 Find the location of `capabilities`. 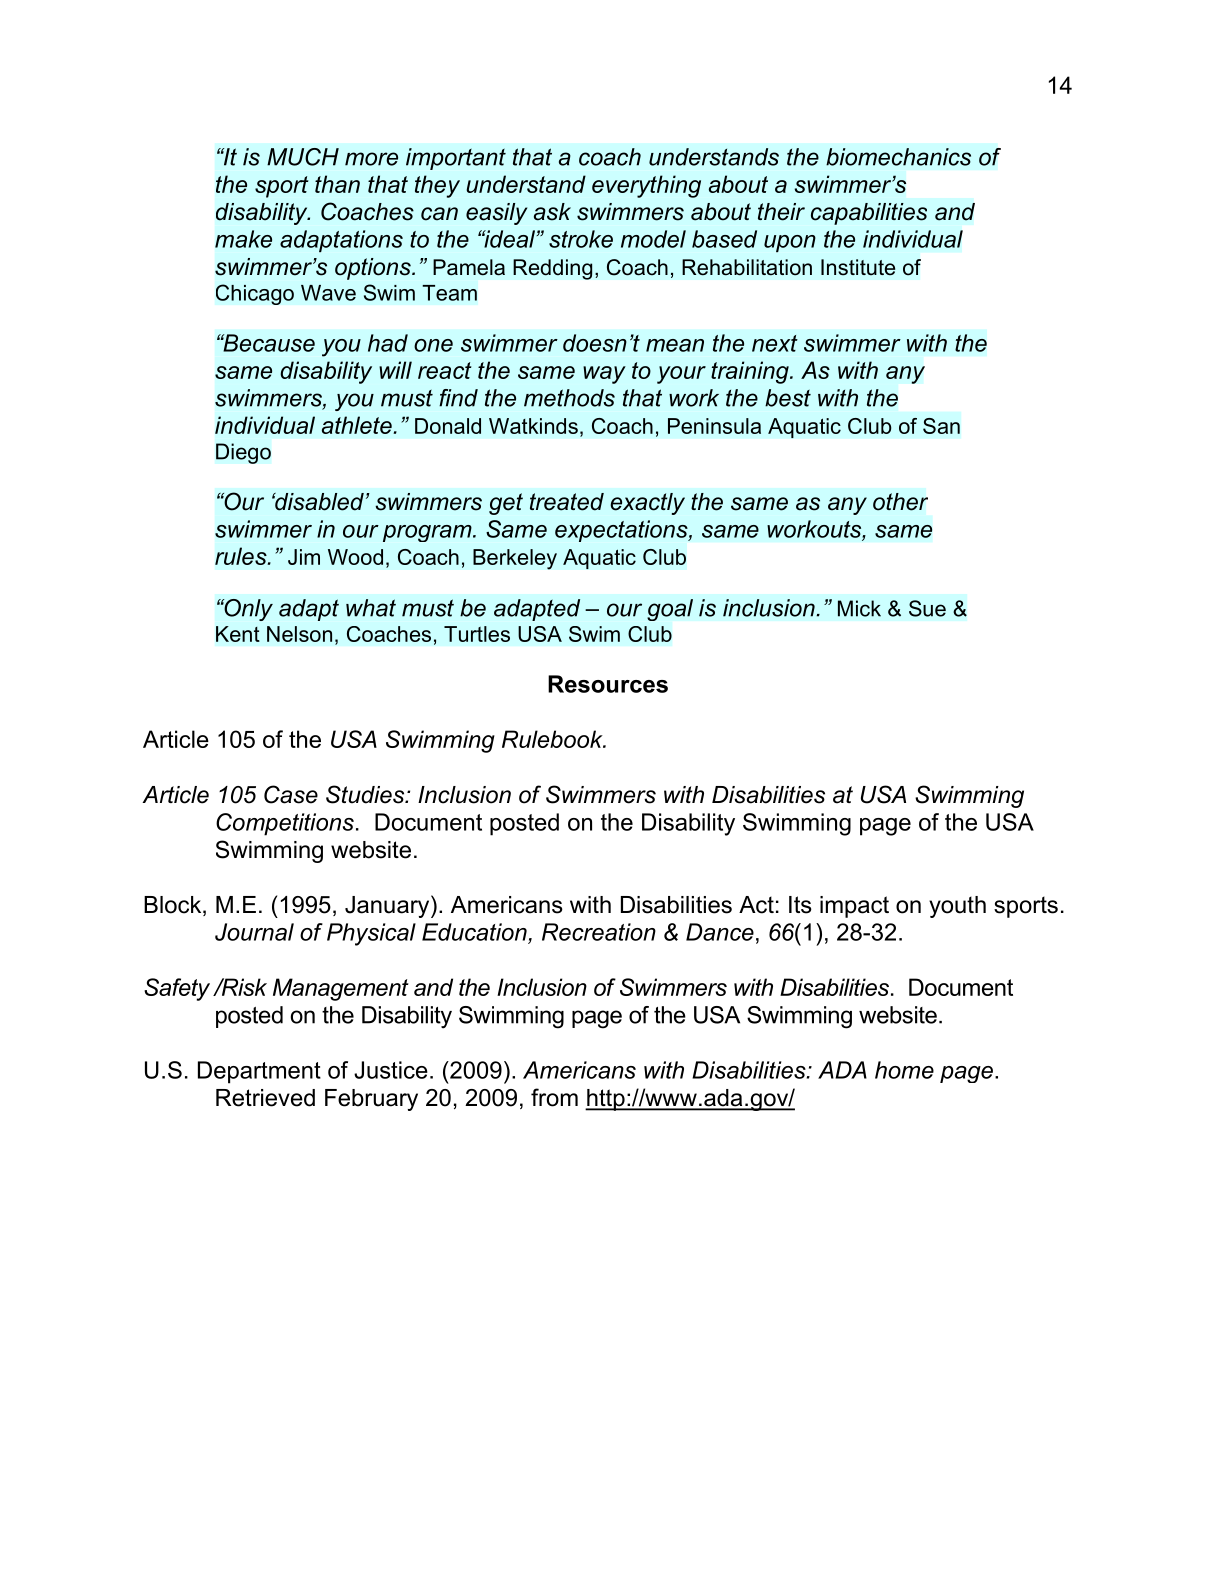

capabilities is located at coordinates (869, 214).
